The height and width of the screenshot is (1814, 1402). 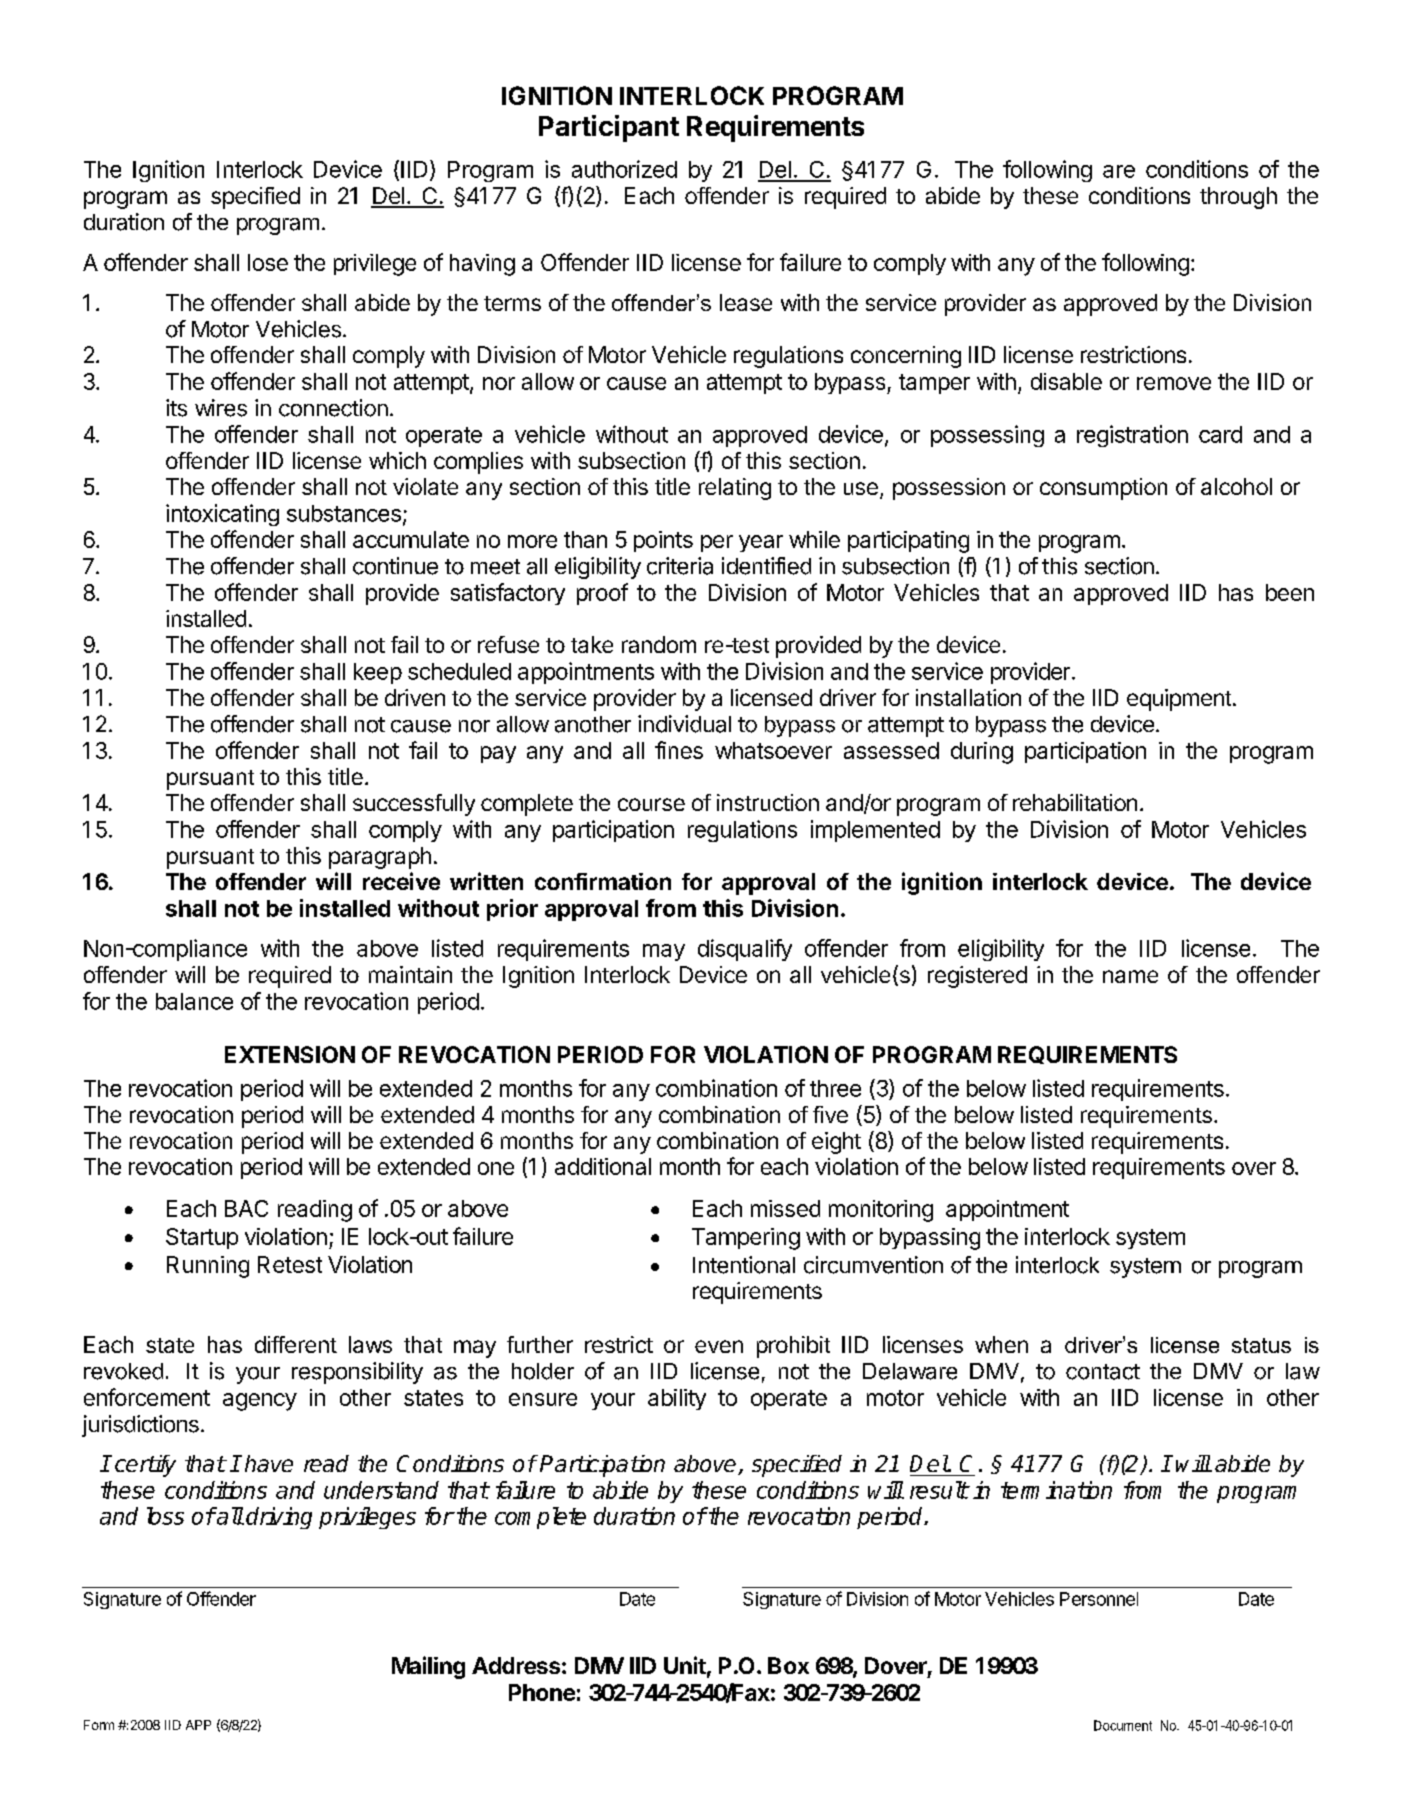 What do you see at coordinates (1123, 1725) in the screenshot?
I see `Document` at bounding box center [1123, 1725].
